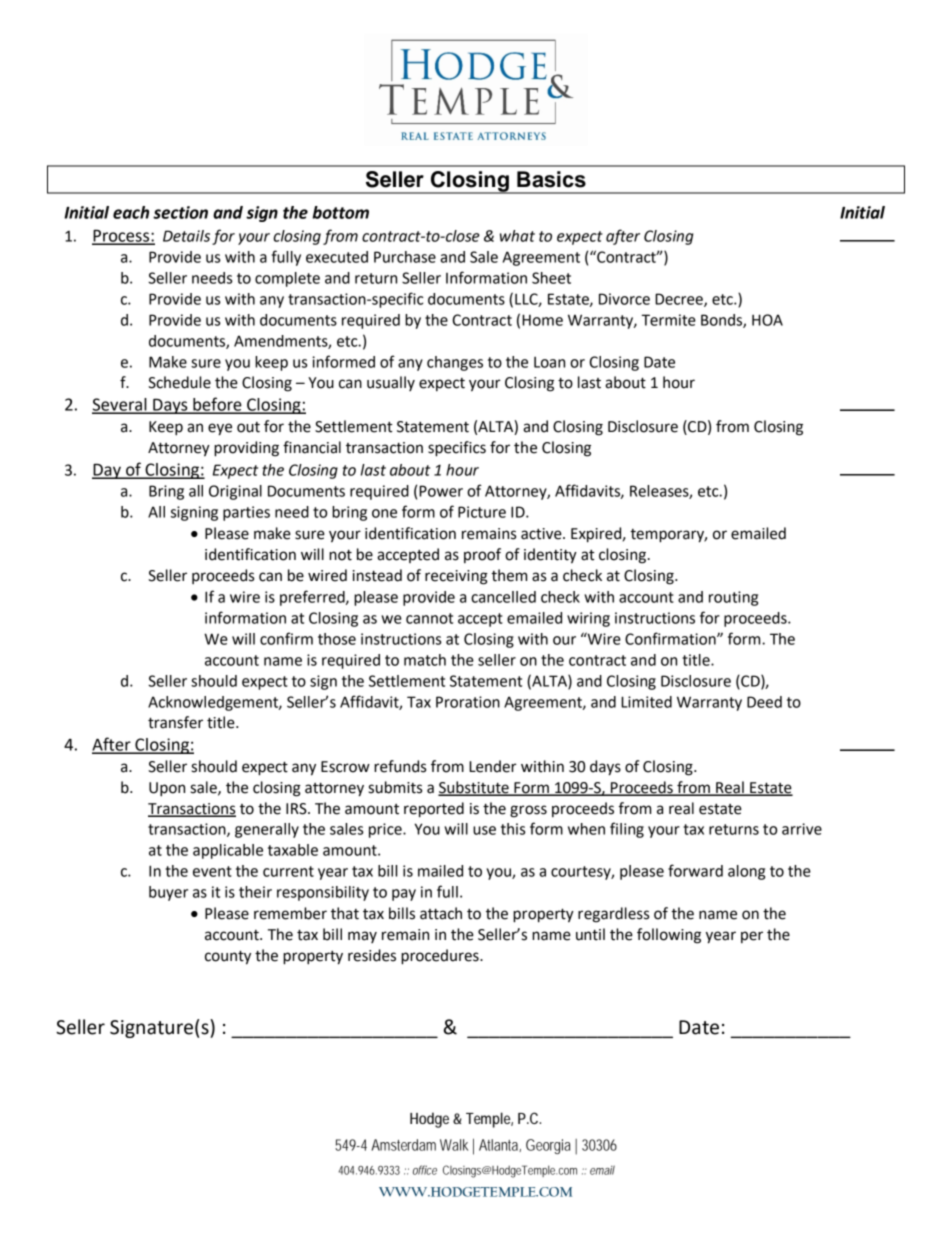 The height and width of the screenshot is (1233, 952). I want to click on Substitute, so click(474, 788).
